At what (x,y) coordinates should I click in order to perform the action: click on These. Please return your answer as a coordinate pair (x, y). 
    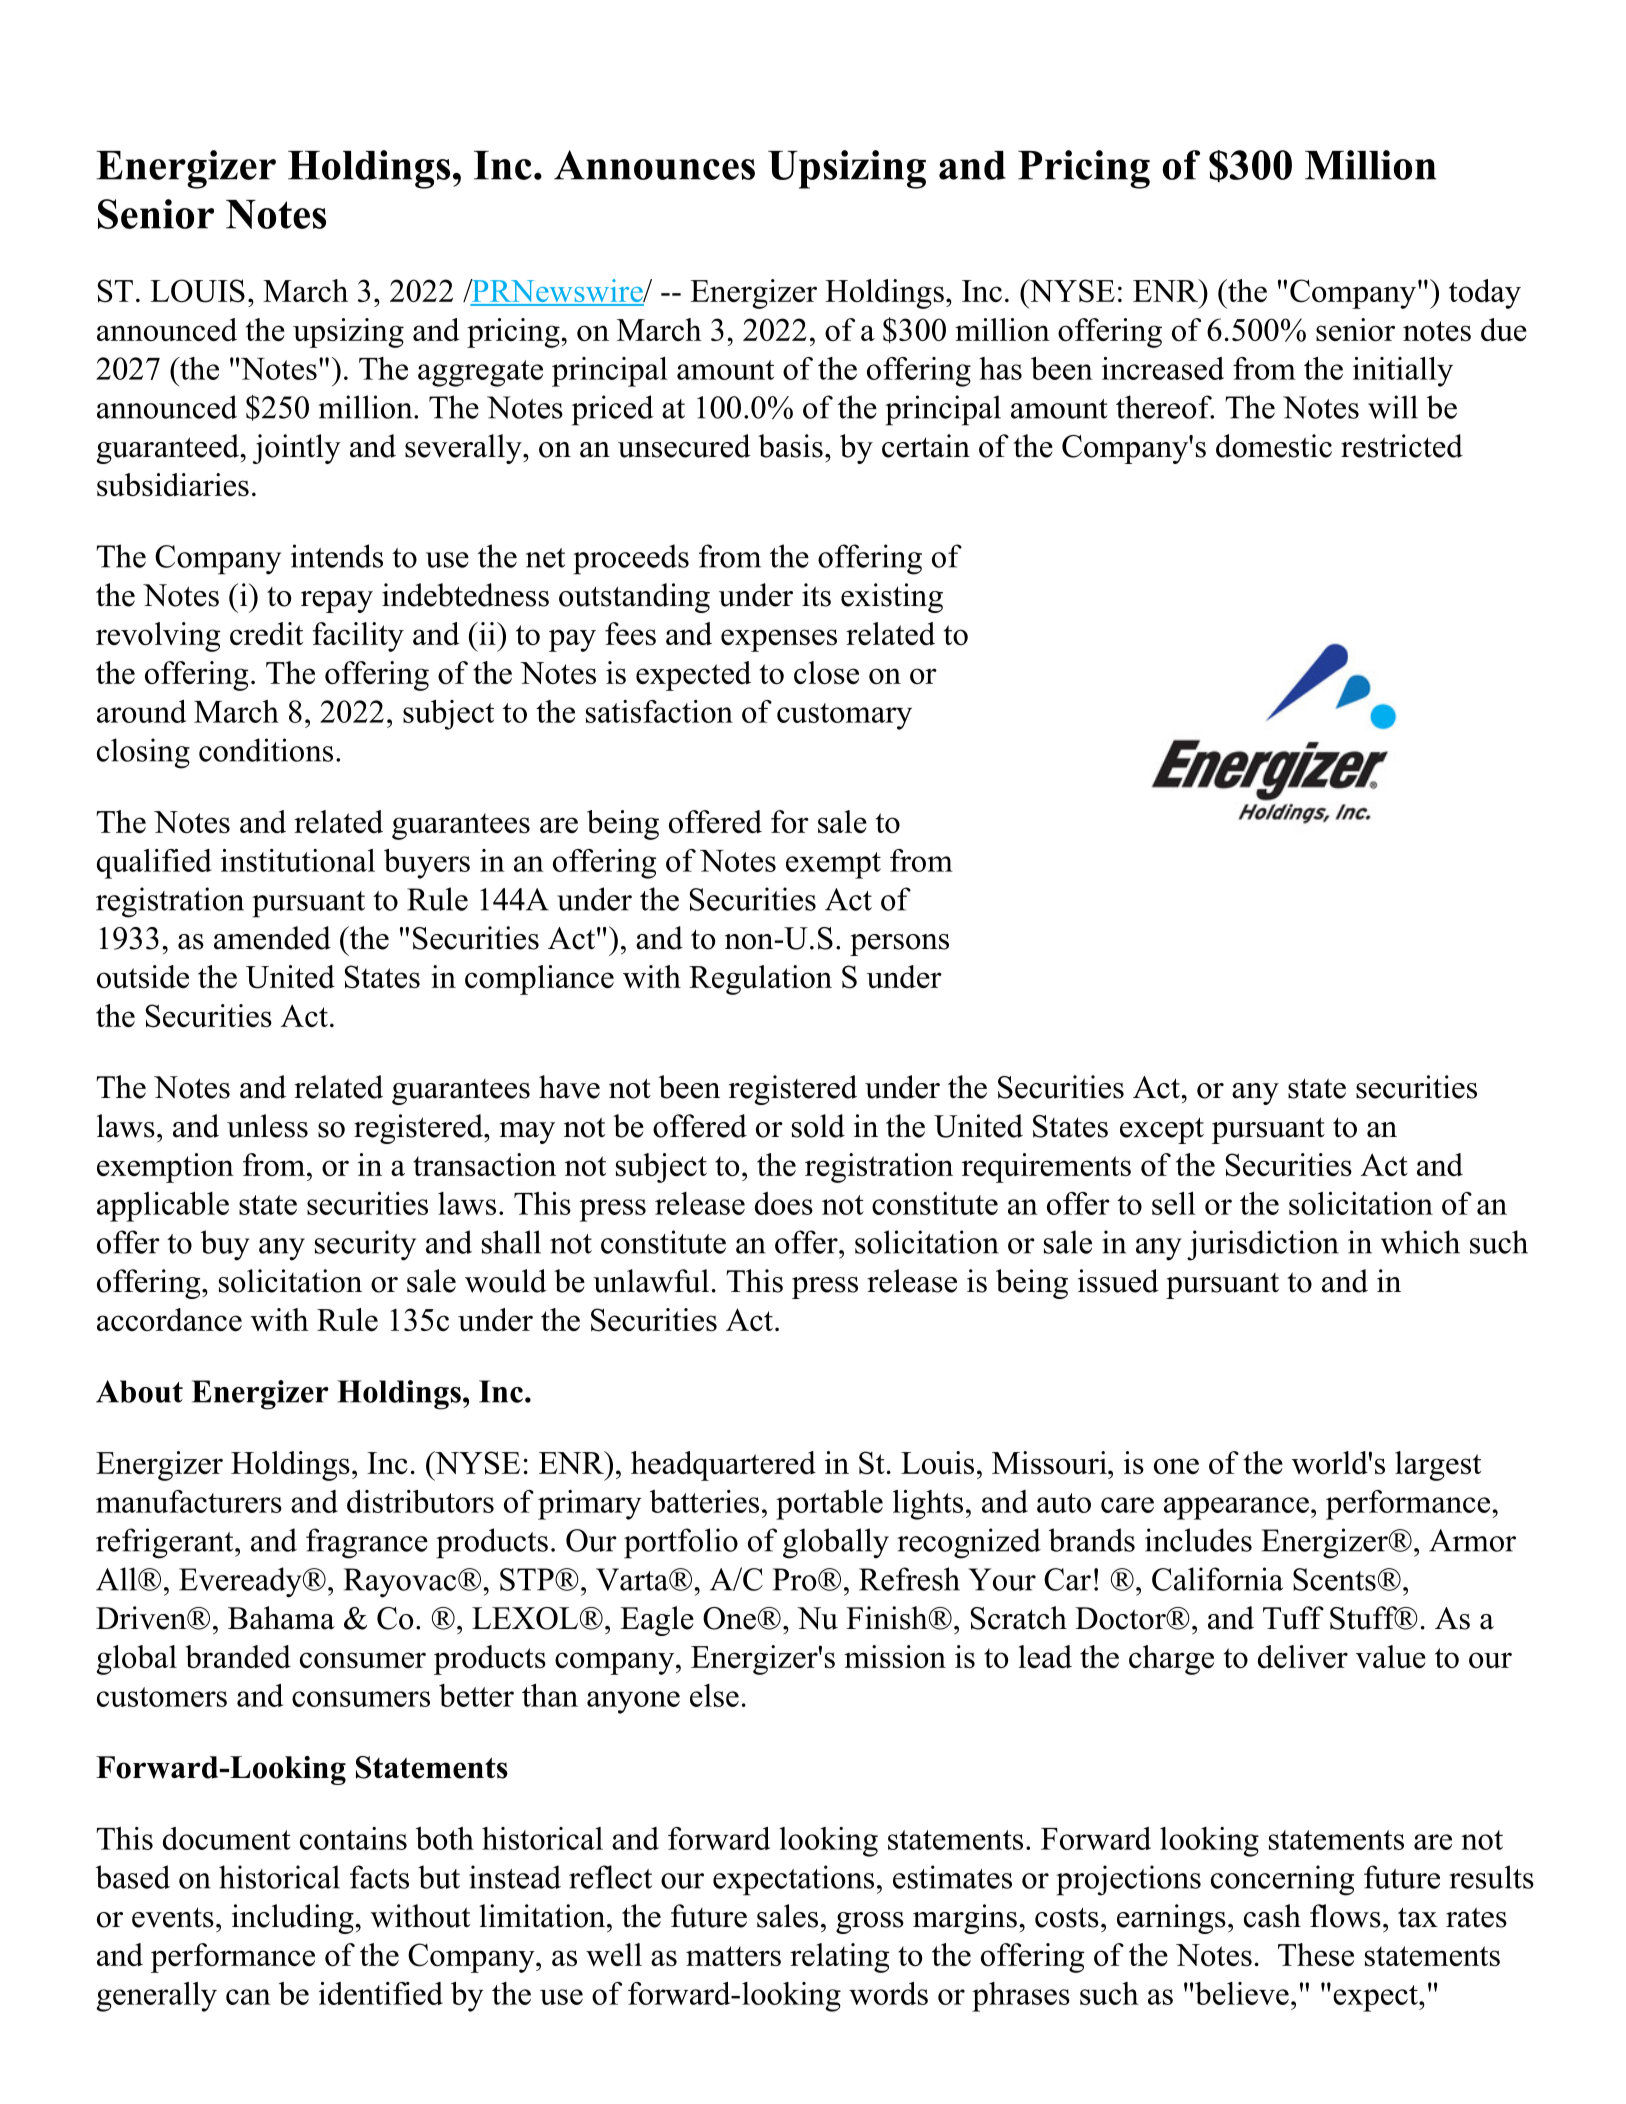
    Looking at the image, I should click on (1316, 1954).
